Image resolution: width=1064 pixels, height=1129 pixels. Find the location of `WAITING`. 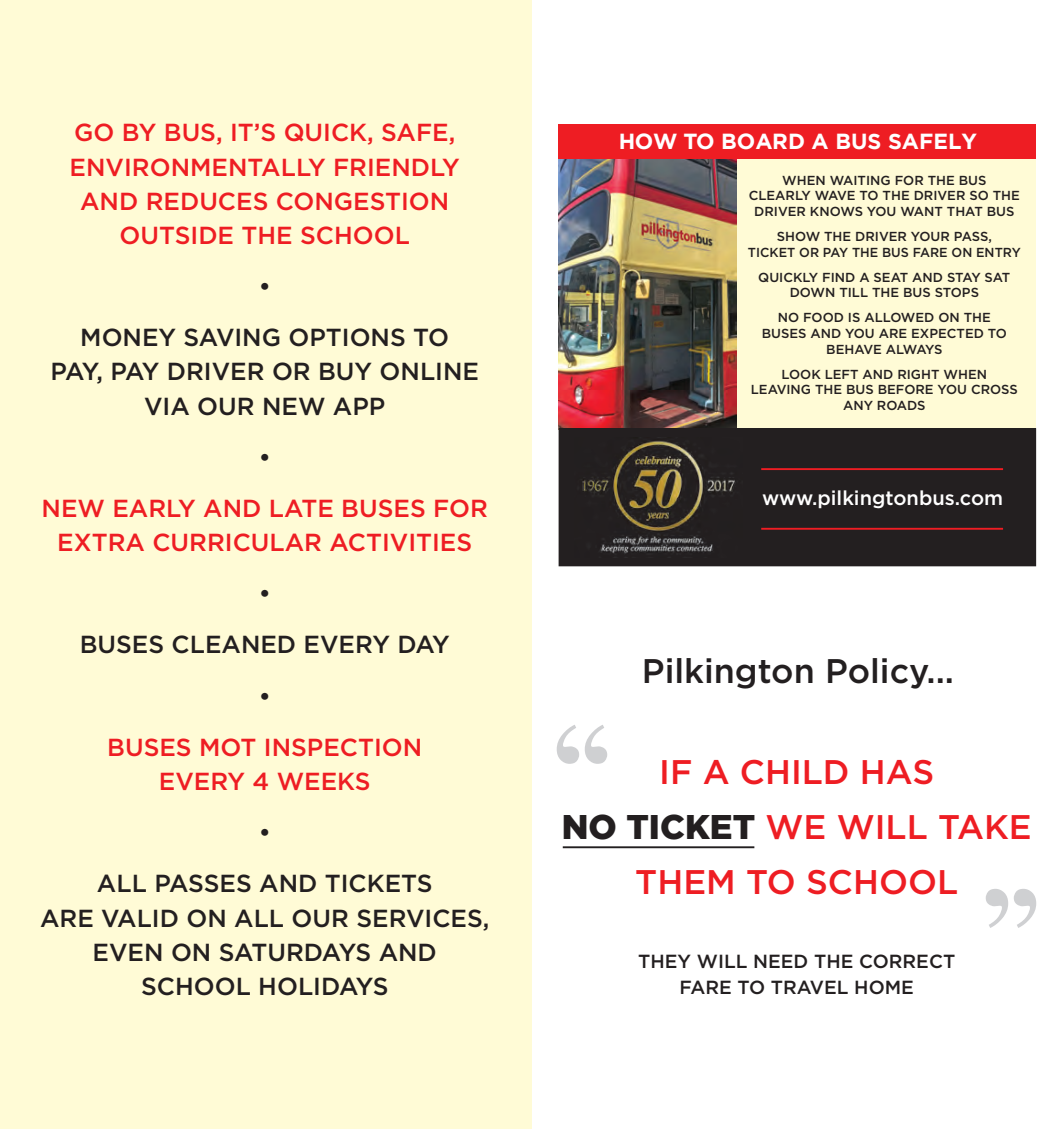

WAITING is located at coordinates (860, 180).
